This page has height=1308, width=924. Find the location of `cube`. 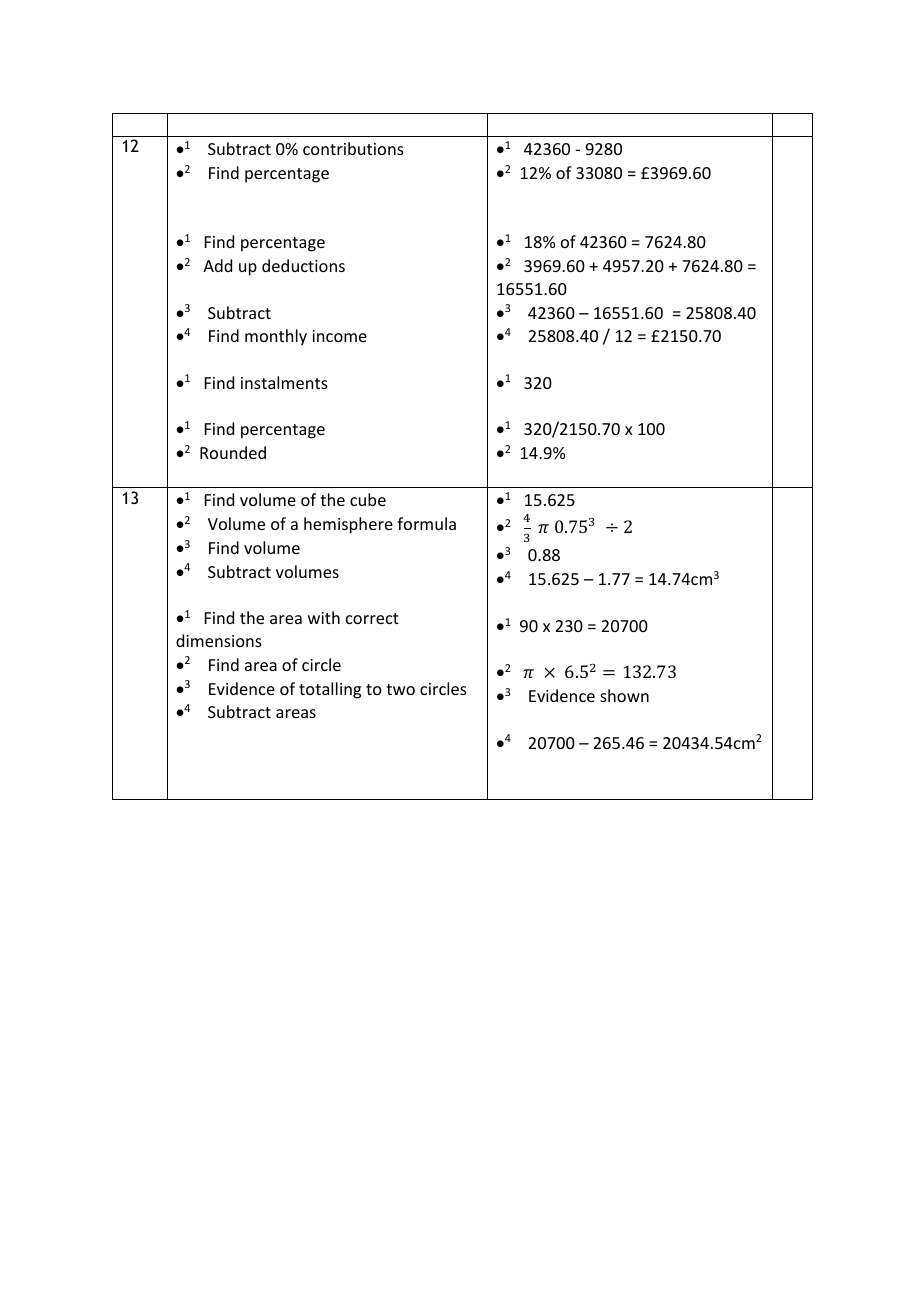

cube is located at coordinates (368, 499).
